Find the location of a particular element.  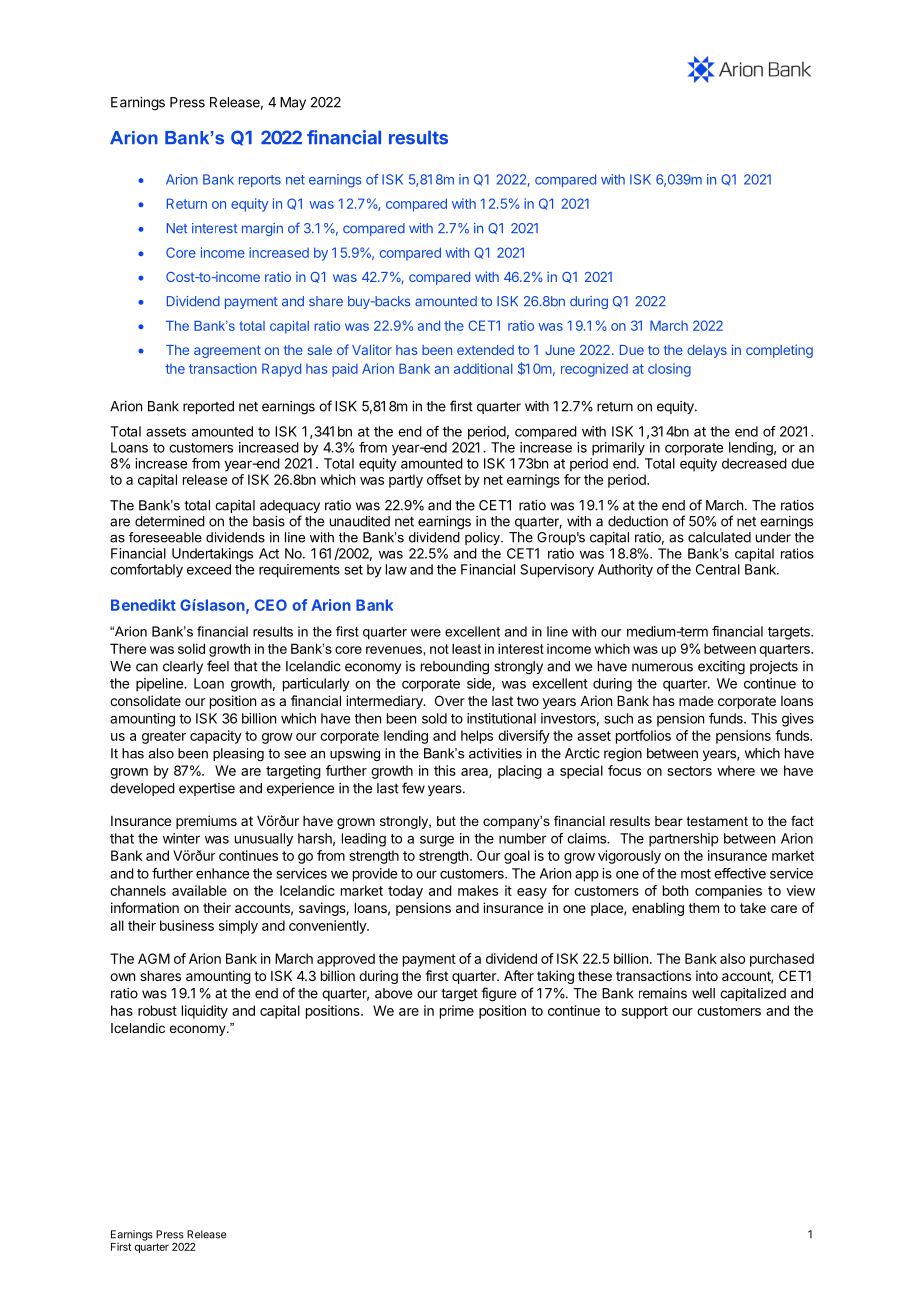

additional is located at coordinates (483, 368).
